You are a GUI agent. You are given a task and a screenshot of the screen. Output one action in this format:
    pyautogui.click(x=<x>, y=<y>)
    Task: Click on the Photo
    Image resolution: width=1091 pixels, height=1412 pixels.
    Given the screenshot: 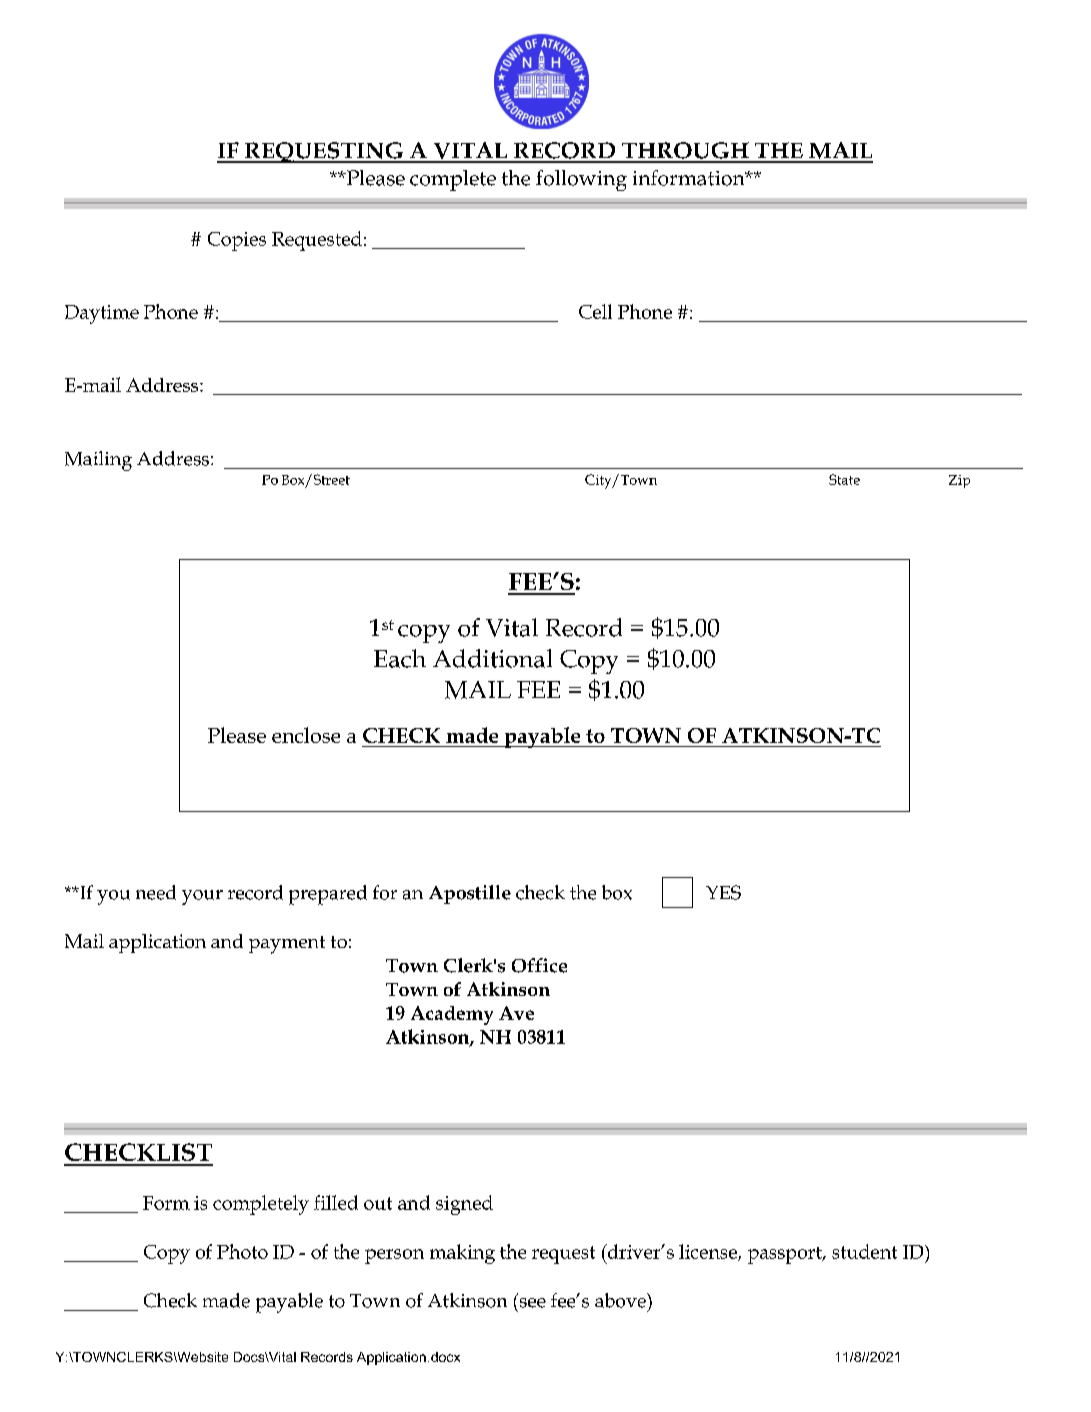 What is the action you would take?
    pyautogui.click(x=242, y=1251)
